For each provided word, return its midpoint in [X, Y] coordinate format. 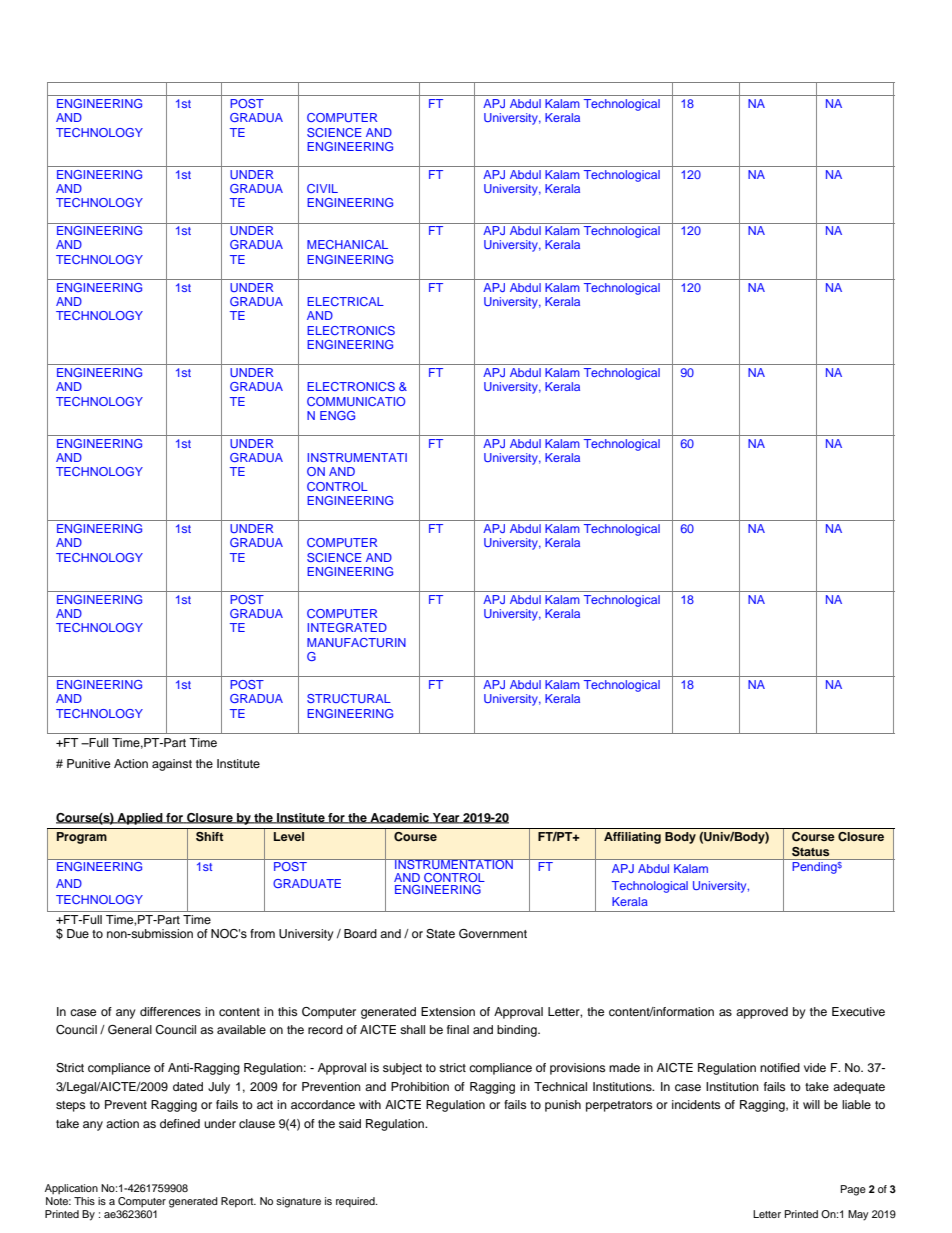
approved [762, 1013]
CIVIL [322, 188]
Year [446, 818]
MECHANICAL [347, 244]
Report [238, 1202]
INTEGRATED [347, 627]
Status [810, 852]
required [356, 1202]
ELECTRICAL [345, 301]
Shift [210, 837]
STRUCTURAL [349, 698]
